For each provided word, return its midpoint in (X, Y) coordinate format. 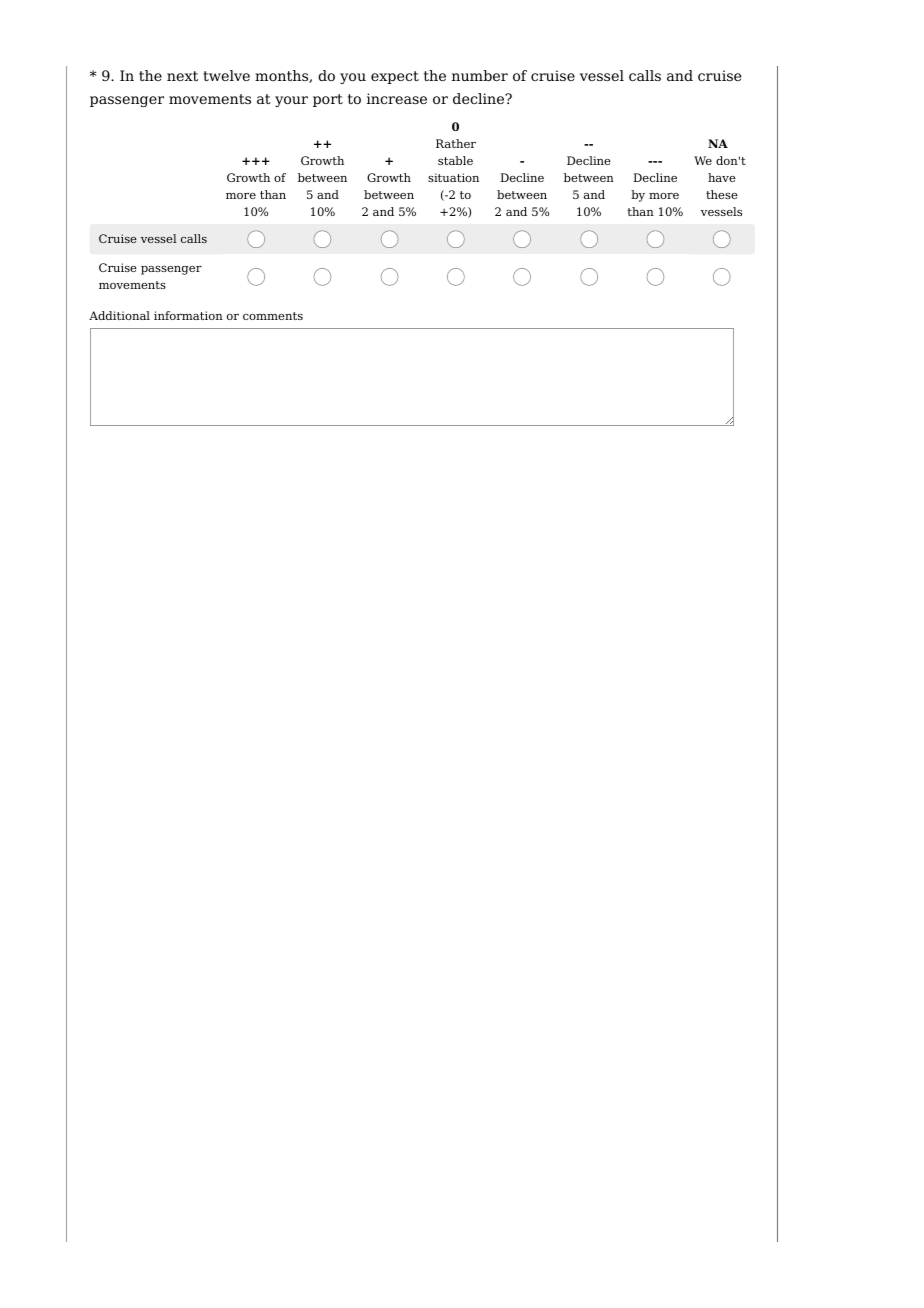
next (182, 76)
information (188, 315)
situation (453, 177)
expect (395, 77)
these (722, 194)
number (480, 75)
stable (455, 160)
